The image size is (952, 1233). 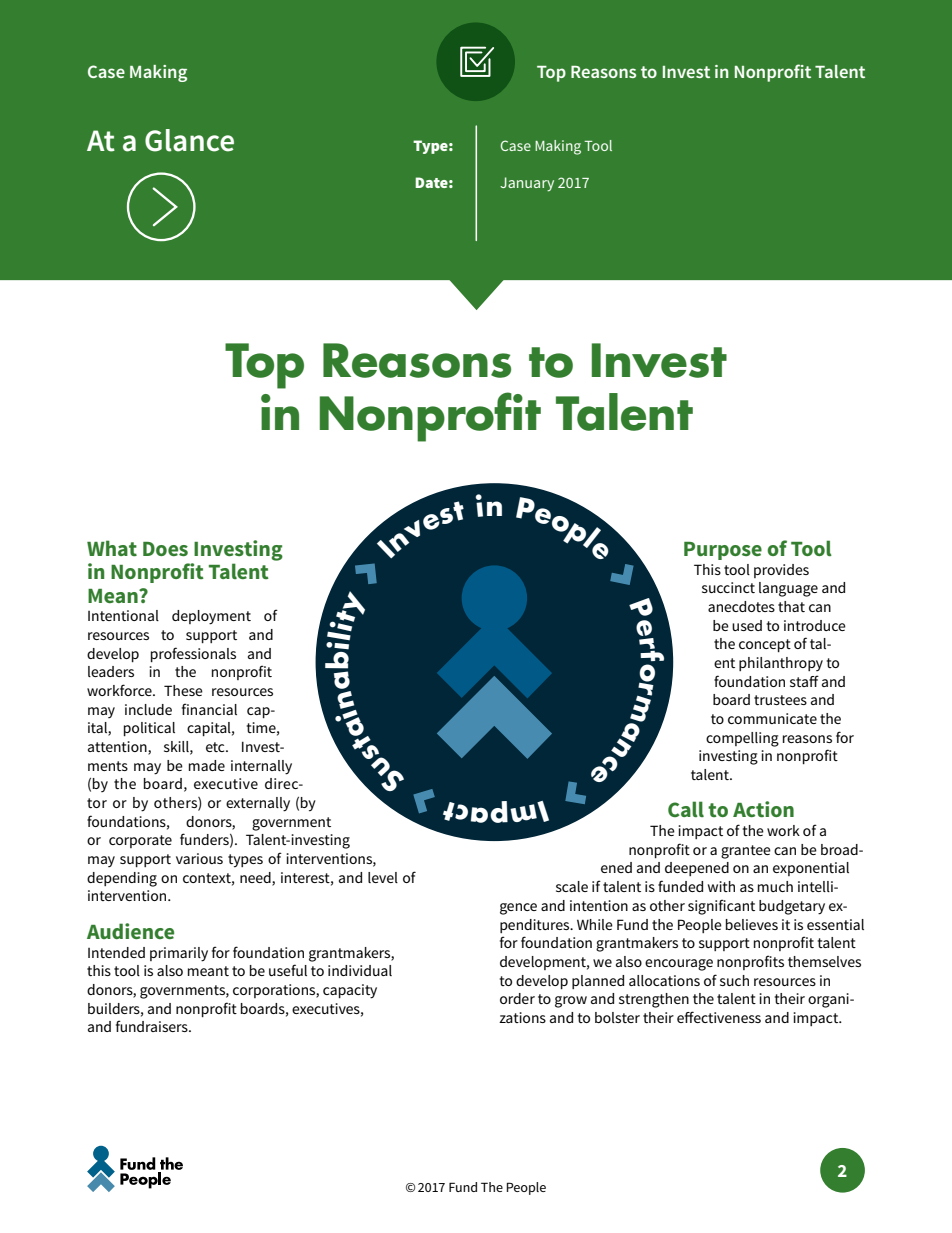 What do you see at coordinates (165, 549) in the image?
I see `Does` at bounding box center [165, 549].
